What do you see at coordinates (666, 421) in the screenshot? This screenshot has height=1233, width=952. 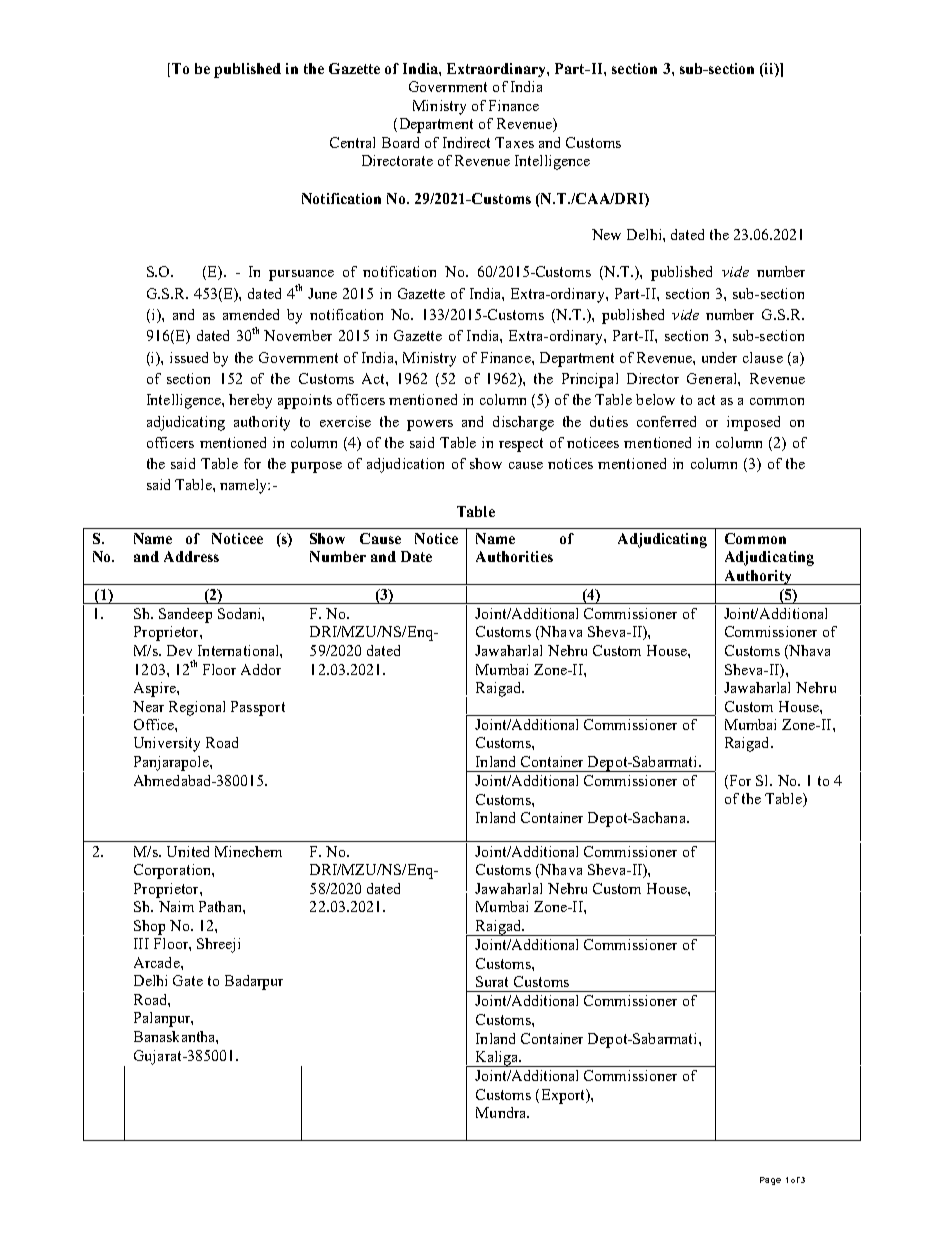 I see `conferred` at bounding box center [666, 421].
